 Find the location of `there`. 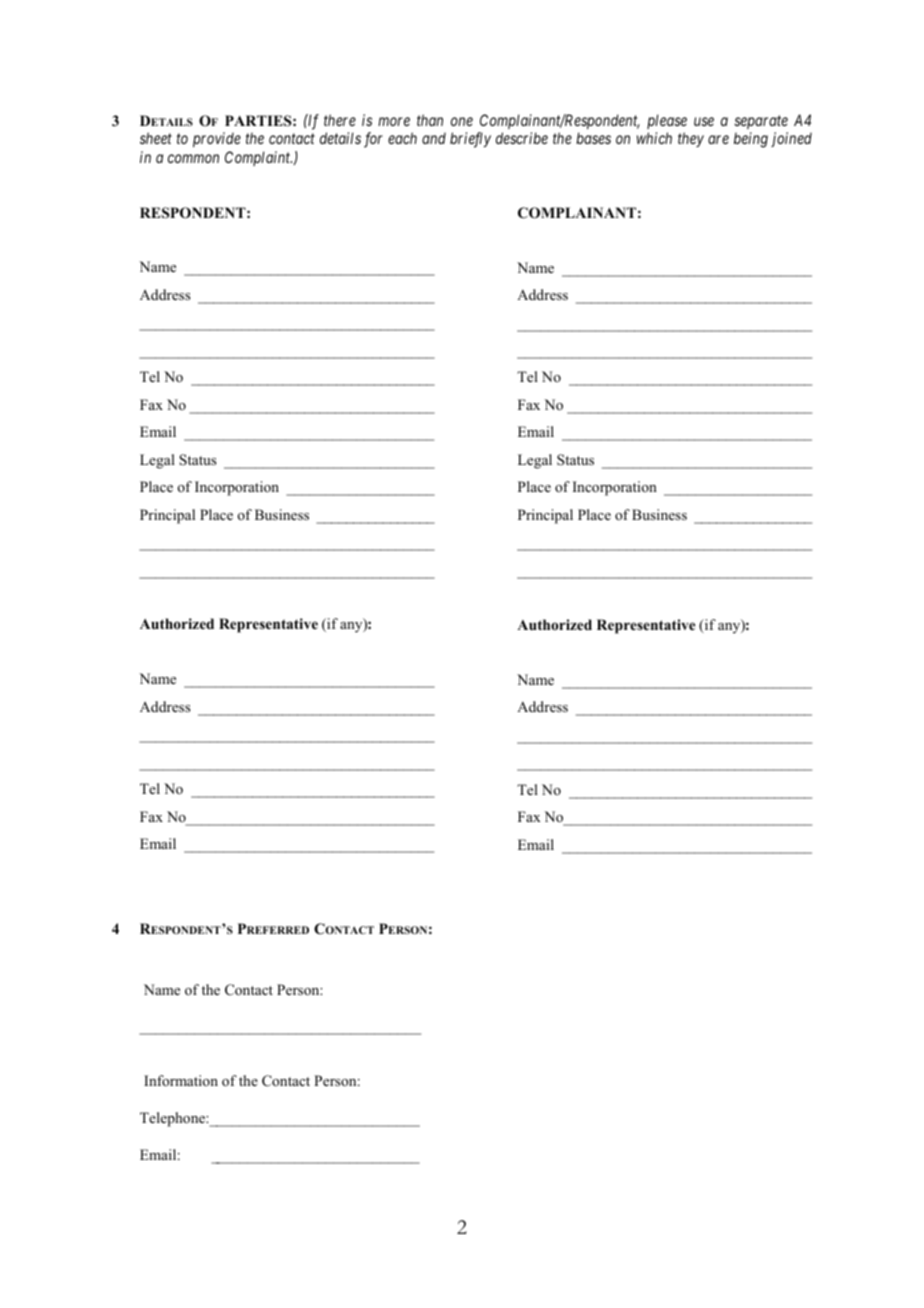

there is located at coordinates (340, 120).
